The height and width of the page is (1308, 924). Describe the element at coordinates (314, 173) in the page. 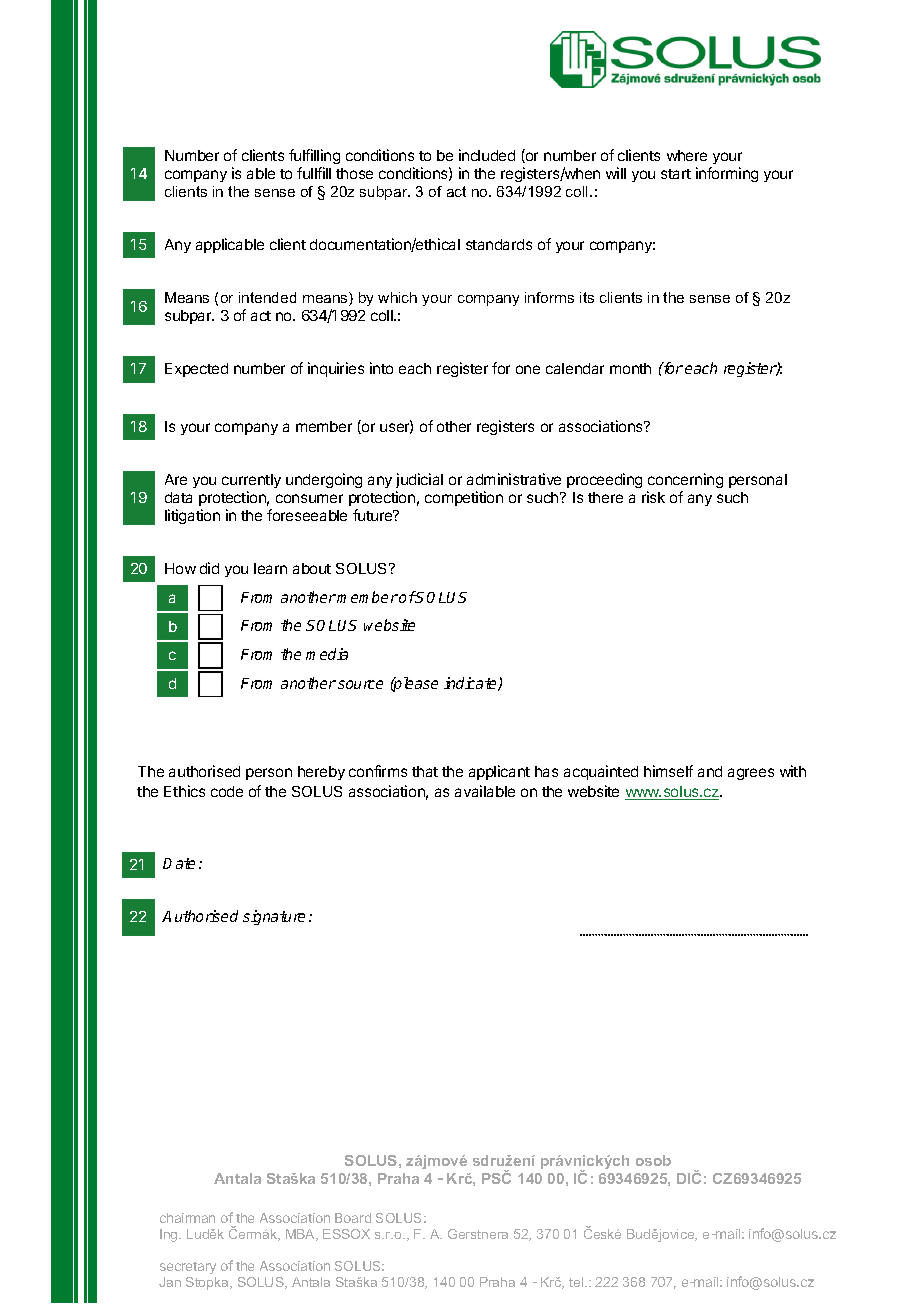

I see `fullfill` at that location.
